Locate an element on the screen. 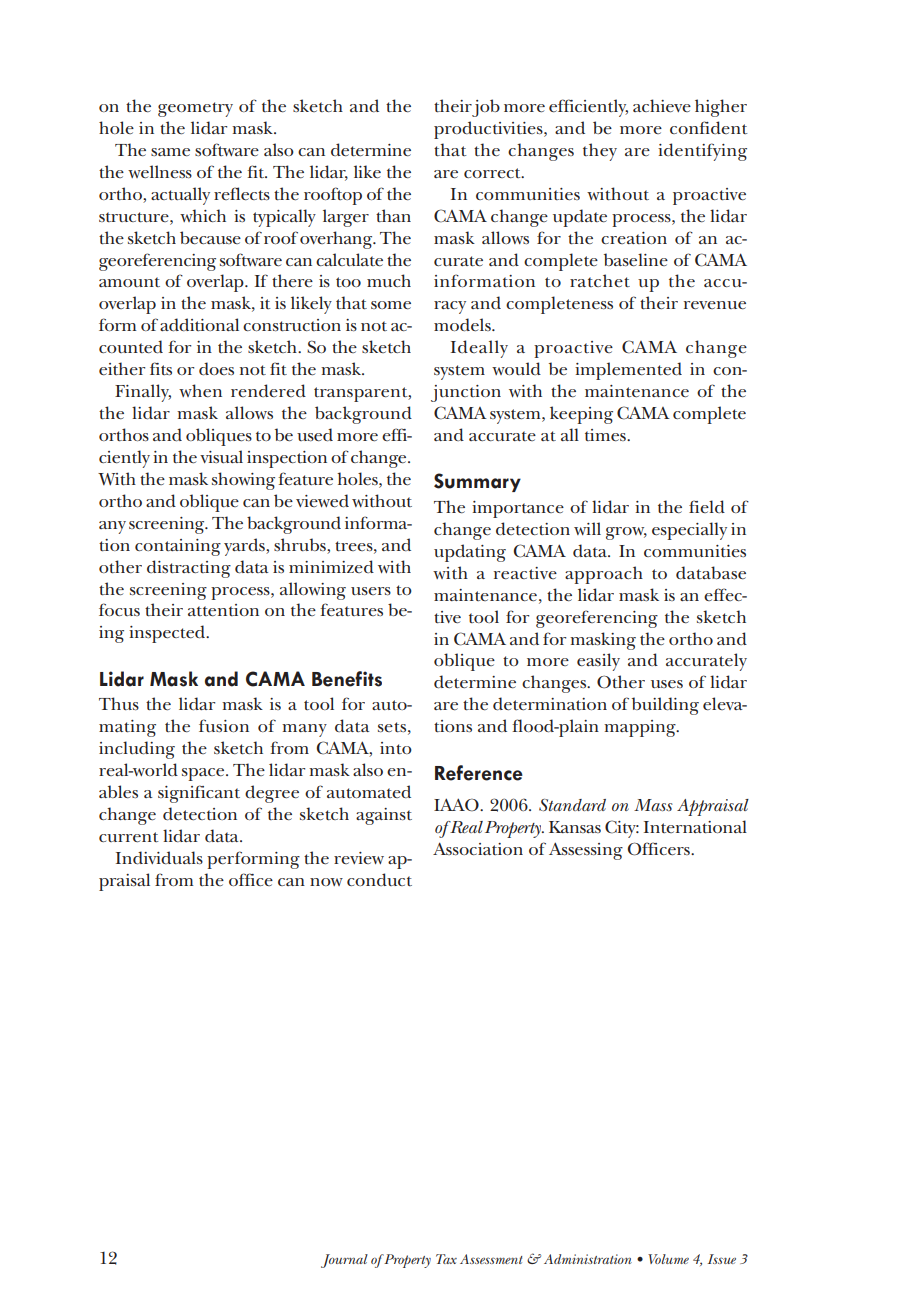 The width and height of the screenshot is (905, 1316). Individuals is located at coordinates (159, 858).
